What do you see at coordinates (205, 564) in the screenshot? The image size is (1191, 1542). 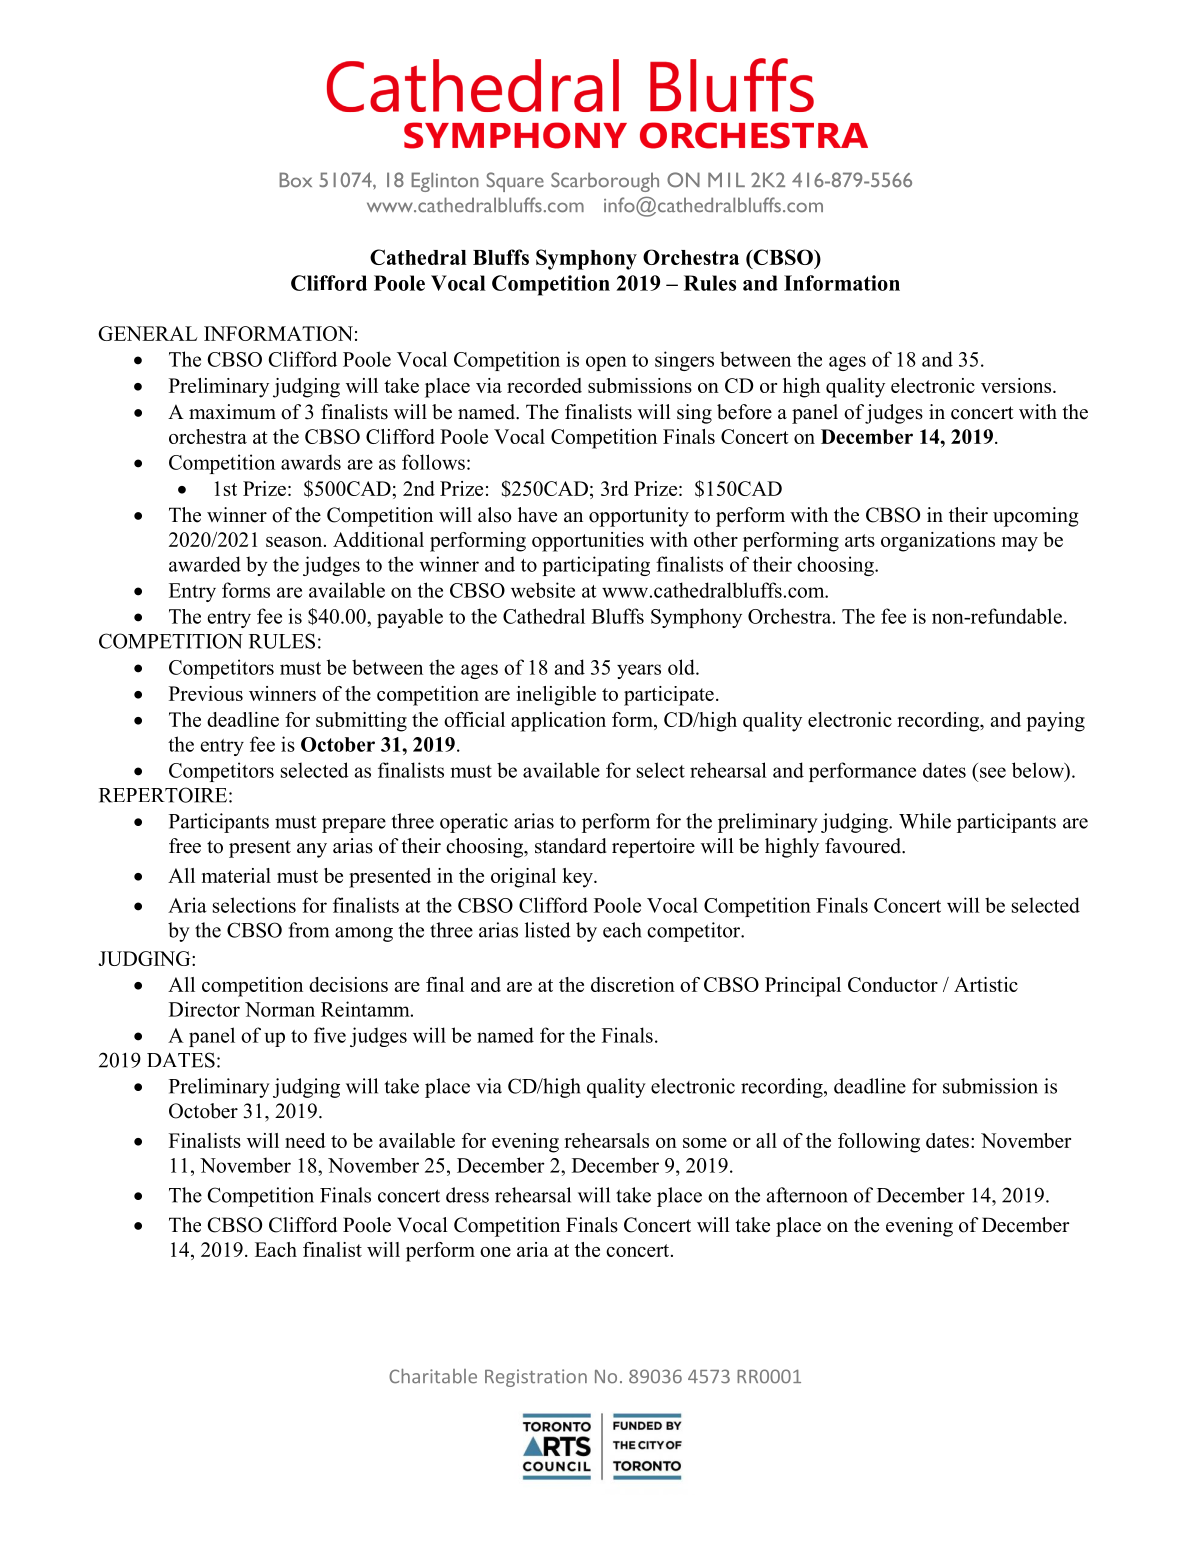 I see `awarded` at bounding box center [205, 564].
